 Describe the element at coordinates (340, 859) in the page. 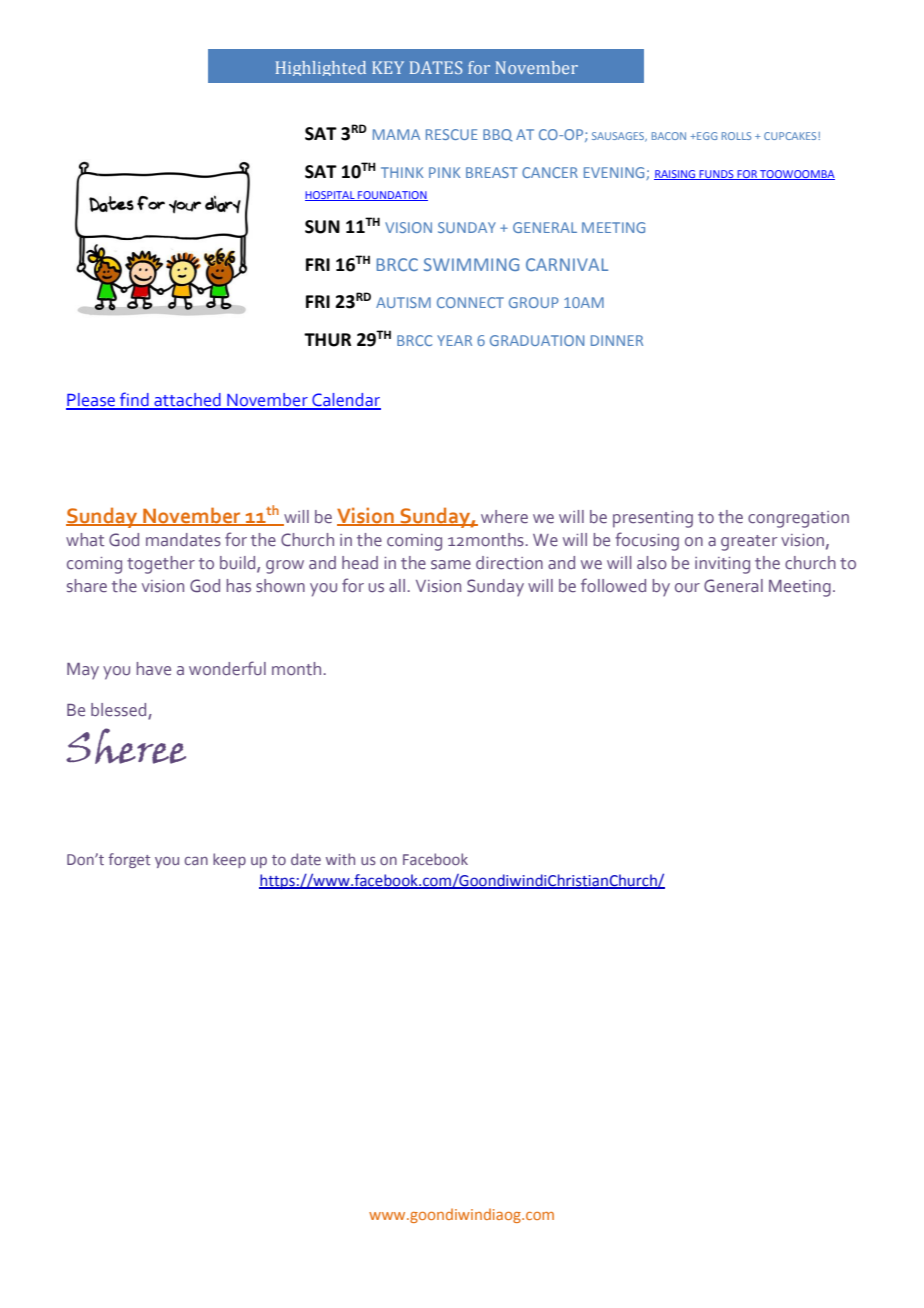

I see `with` at that location.
